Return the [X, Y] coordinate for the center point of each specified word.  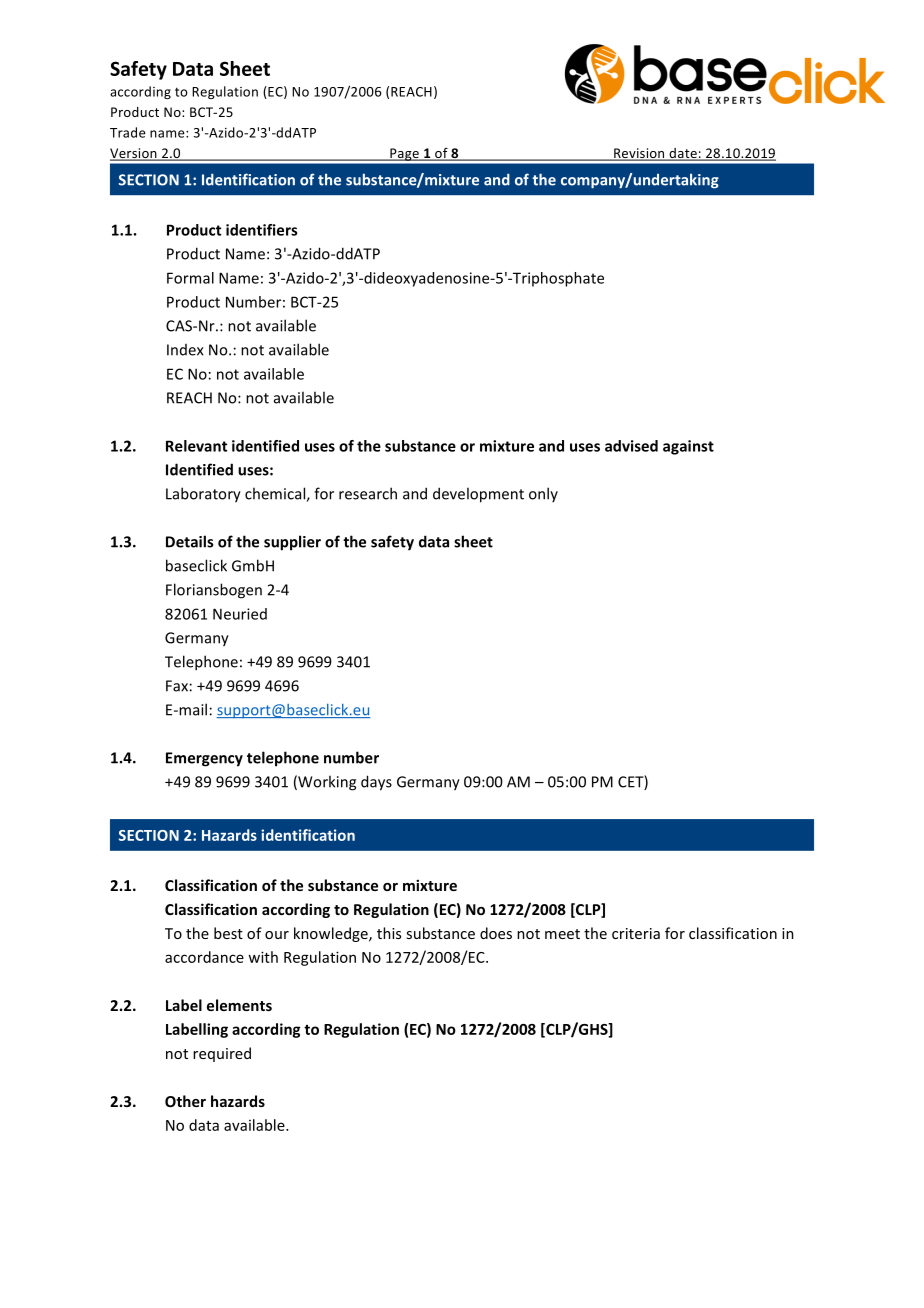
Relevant [196, 446]
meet [562, 934]
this [389, 933]
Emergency [204, 759]
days [376, 783]
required [222, 1054]
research [368, 493]
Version [134, 154]
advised [631, 446]
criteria [636, 933]
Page [404, 154]
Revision [639, 154]
